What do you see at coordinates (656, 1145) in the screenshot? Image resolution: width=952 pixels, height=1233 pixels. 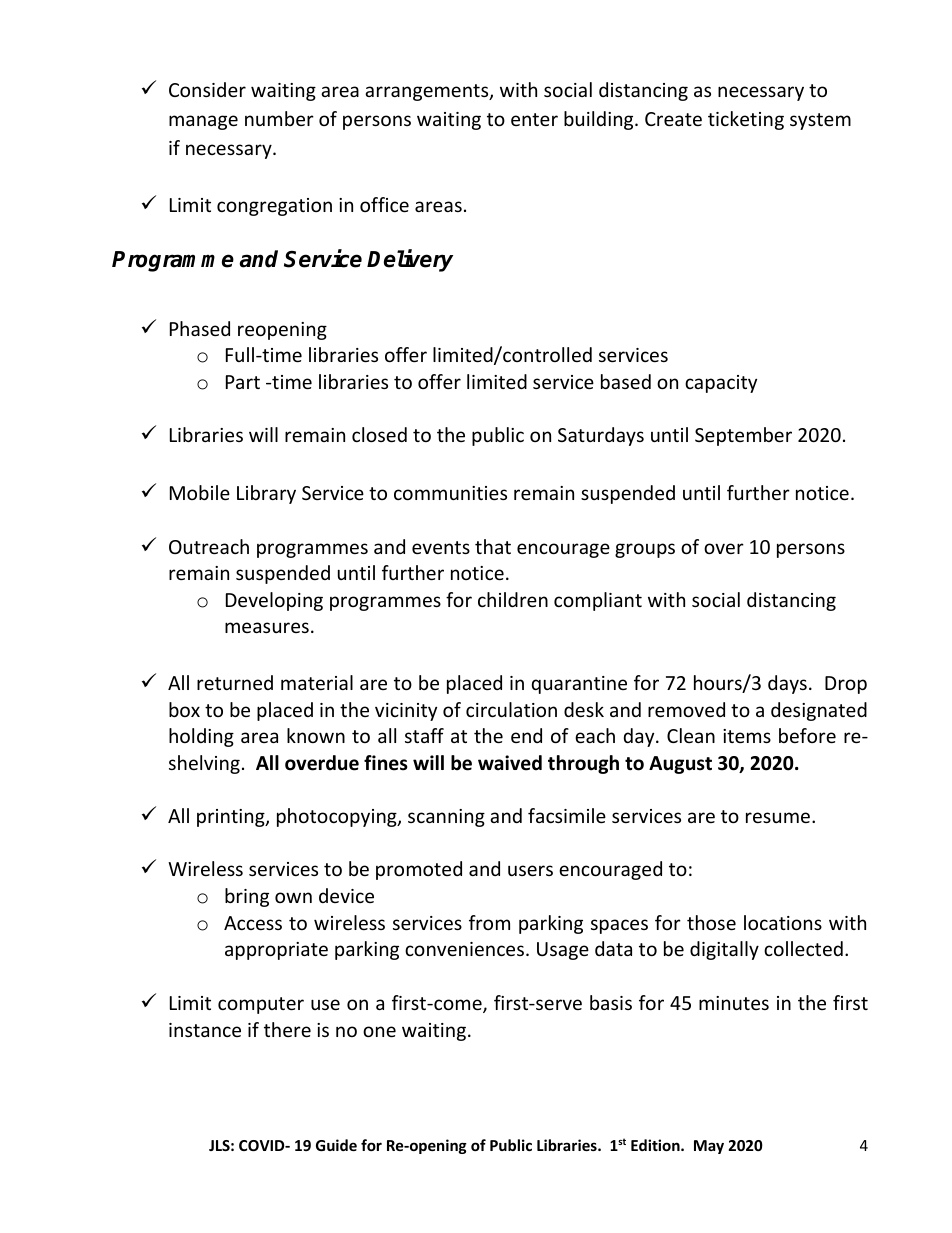 I see `Edition` at bounding box center [656, 1145].
